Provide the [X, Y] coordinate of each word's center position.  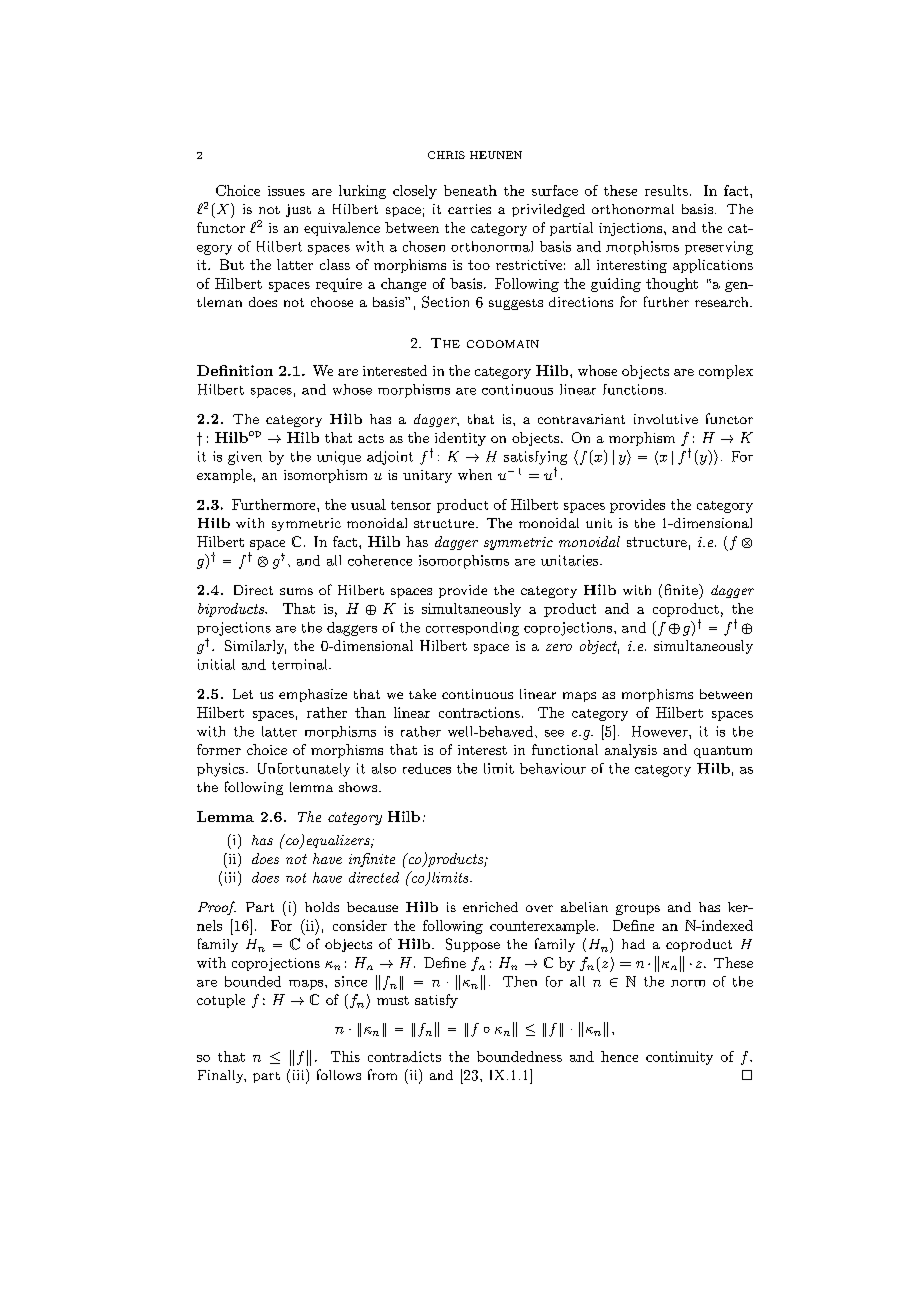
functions [633, 389]
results [666, 190]
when [475, 474]
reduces [427, 768]
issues [286, 191]
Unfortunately [304, 770]
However [661, 731]
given [245, 458]
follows [339, 1074]
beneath [470, 190]
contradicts [404, 1056]
